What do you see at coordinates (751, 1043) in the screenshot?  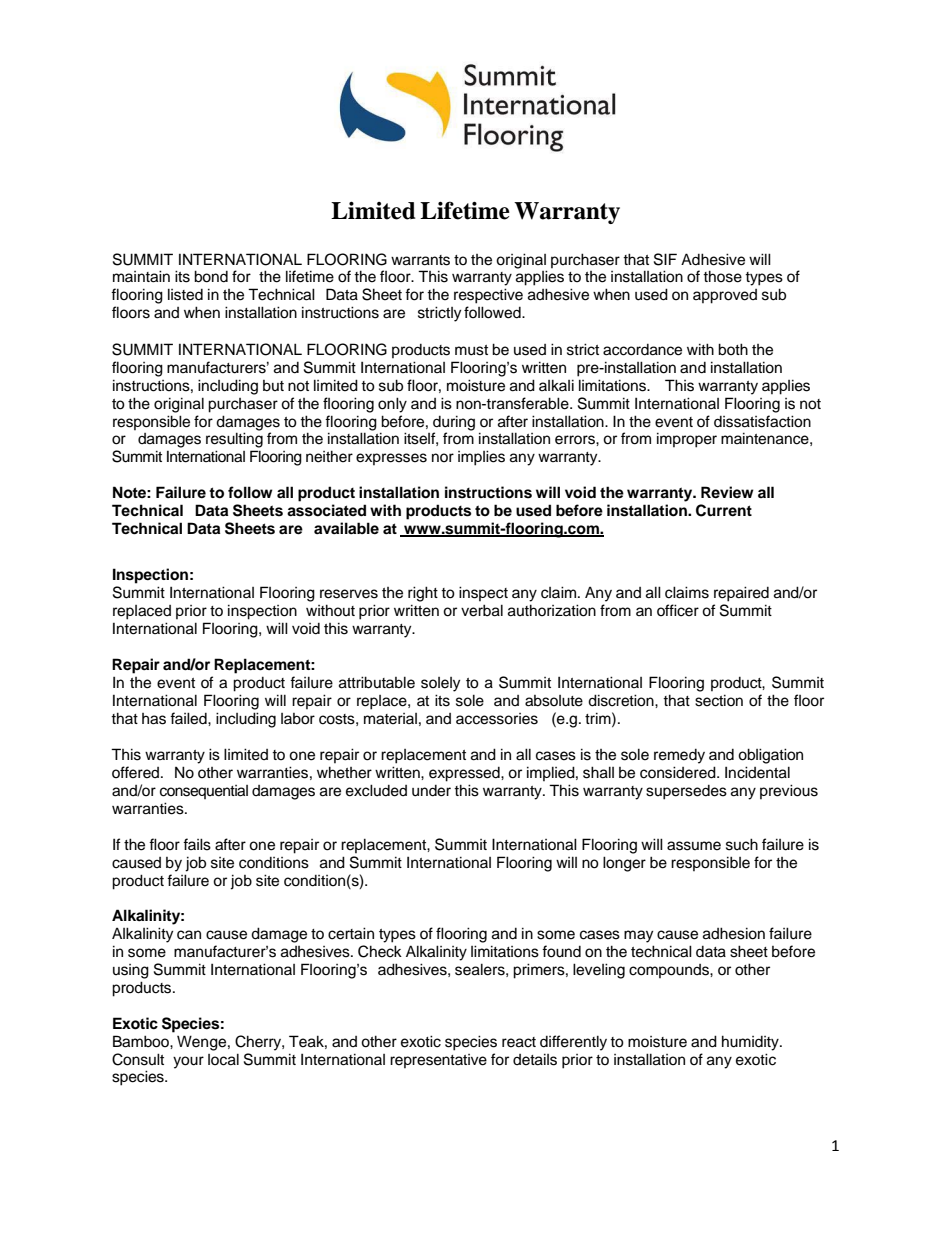 I see `humidity` at bounding box center [751, 1043].
